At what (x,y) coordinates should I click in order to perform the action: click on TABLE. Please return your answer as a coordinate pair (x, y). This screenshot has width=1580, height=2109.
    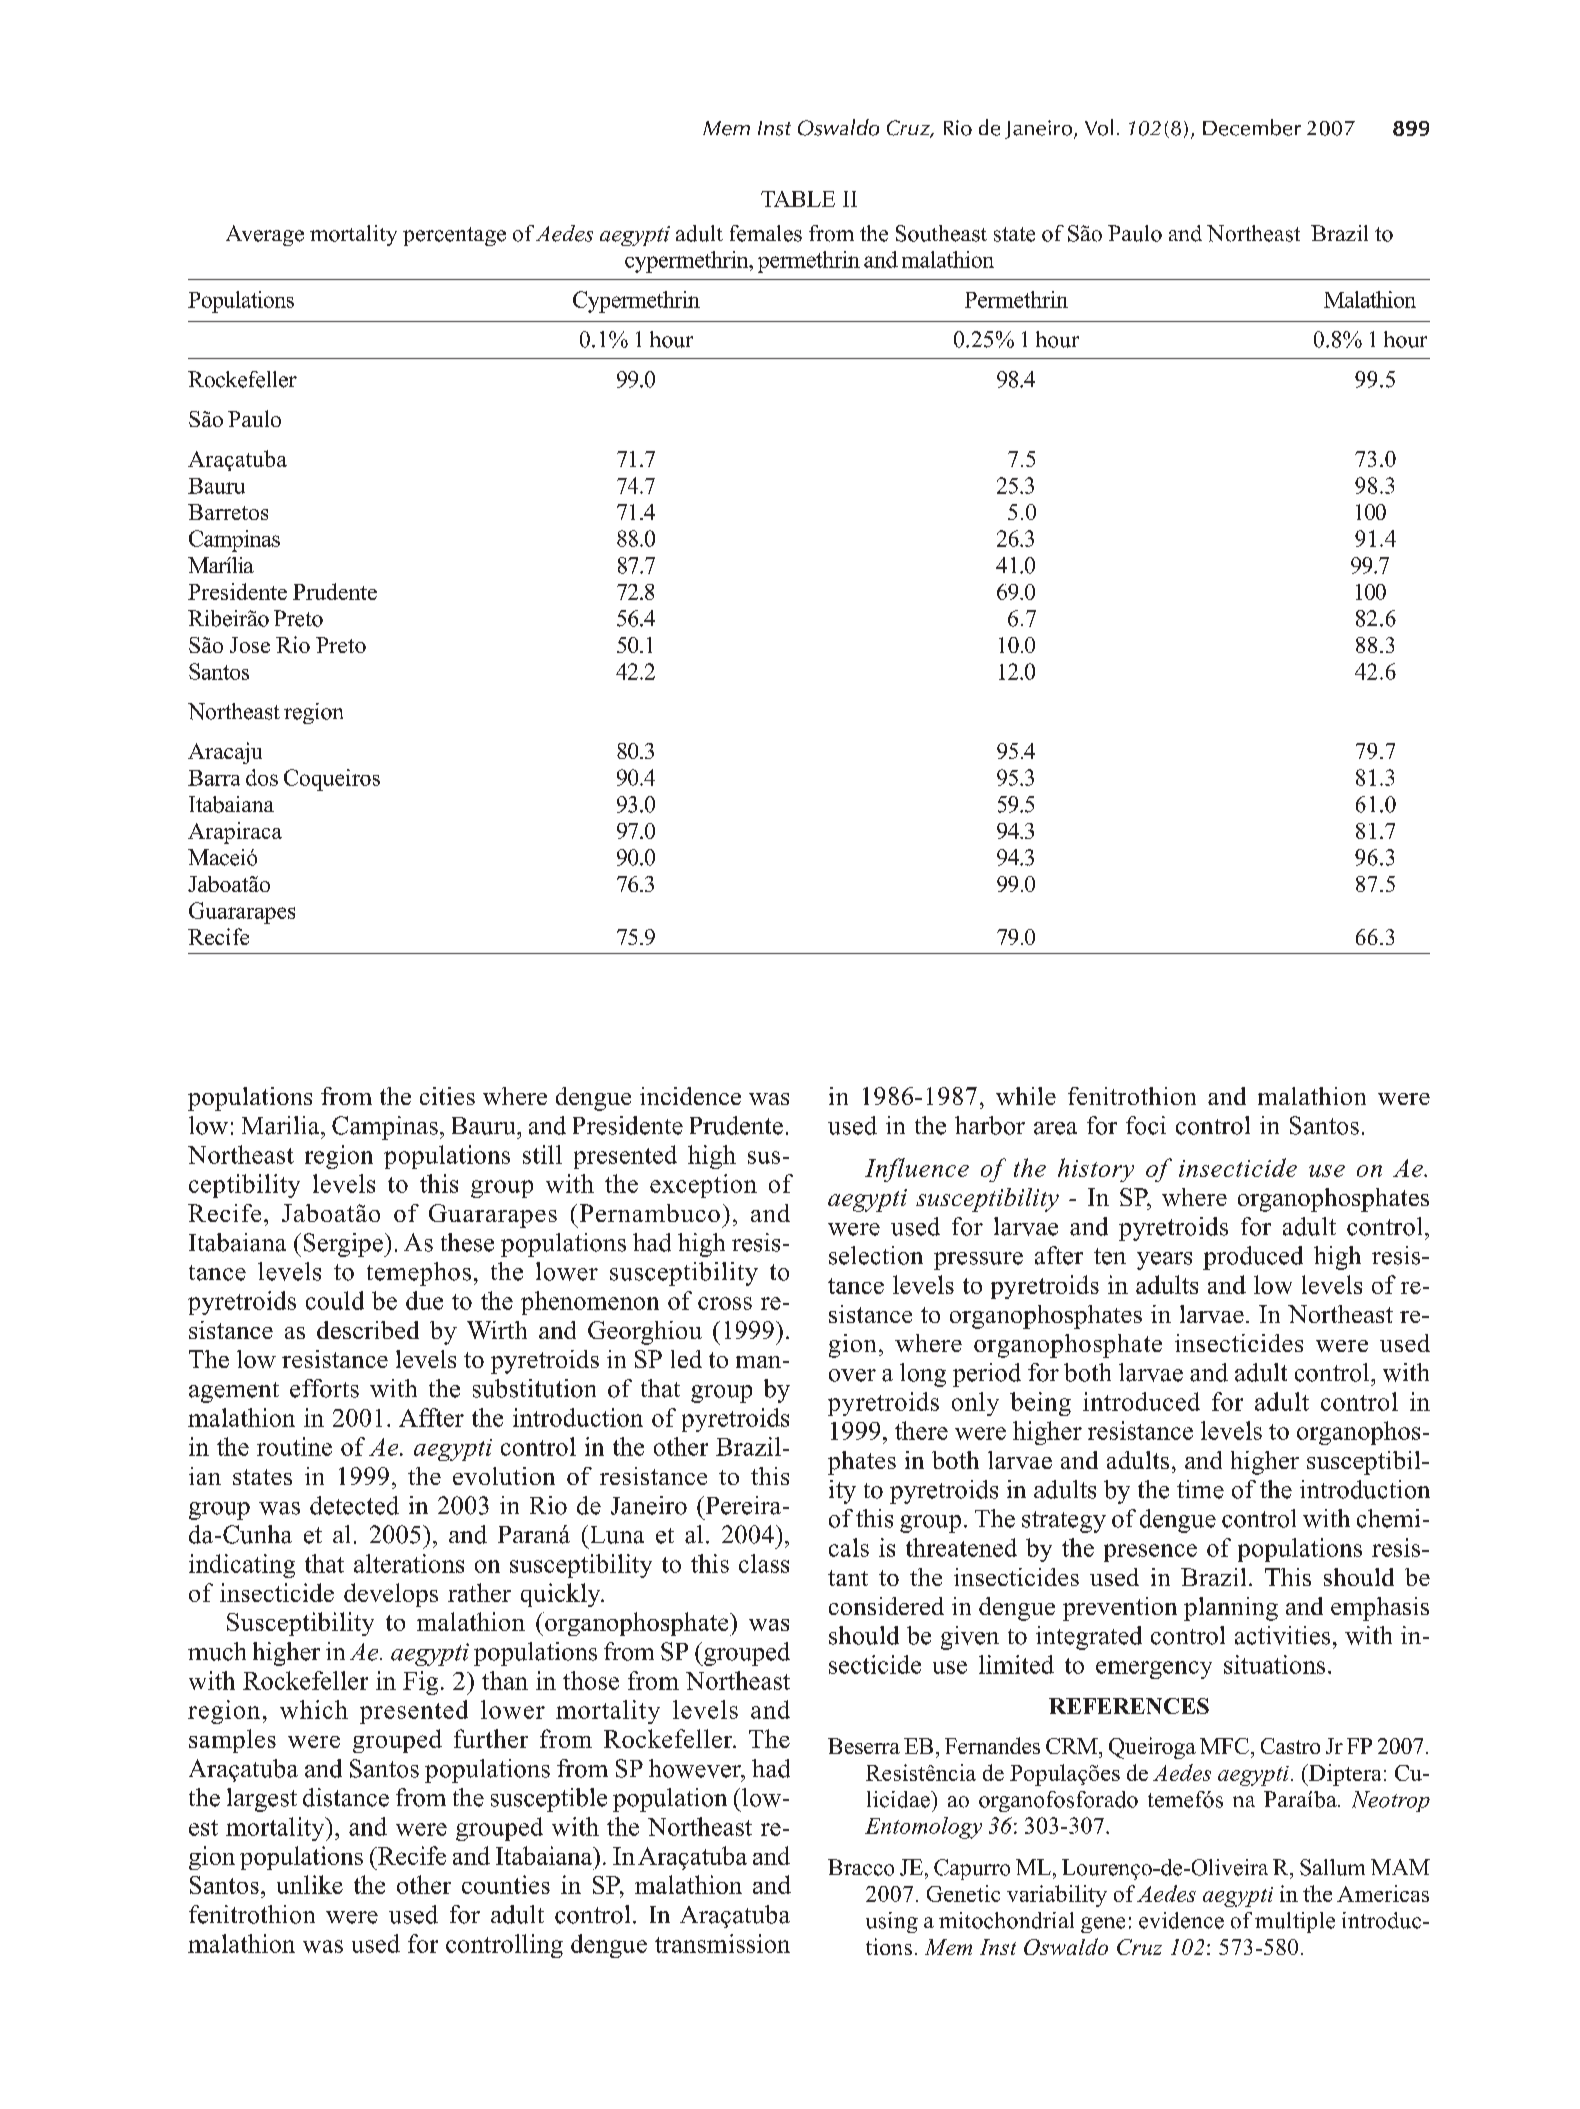
    Looking at the image, I should click on (798, 199).
